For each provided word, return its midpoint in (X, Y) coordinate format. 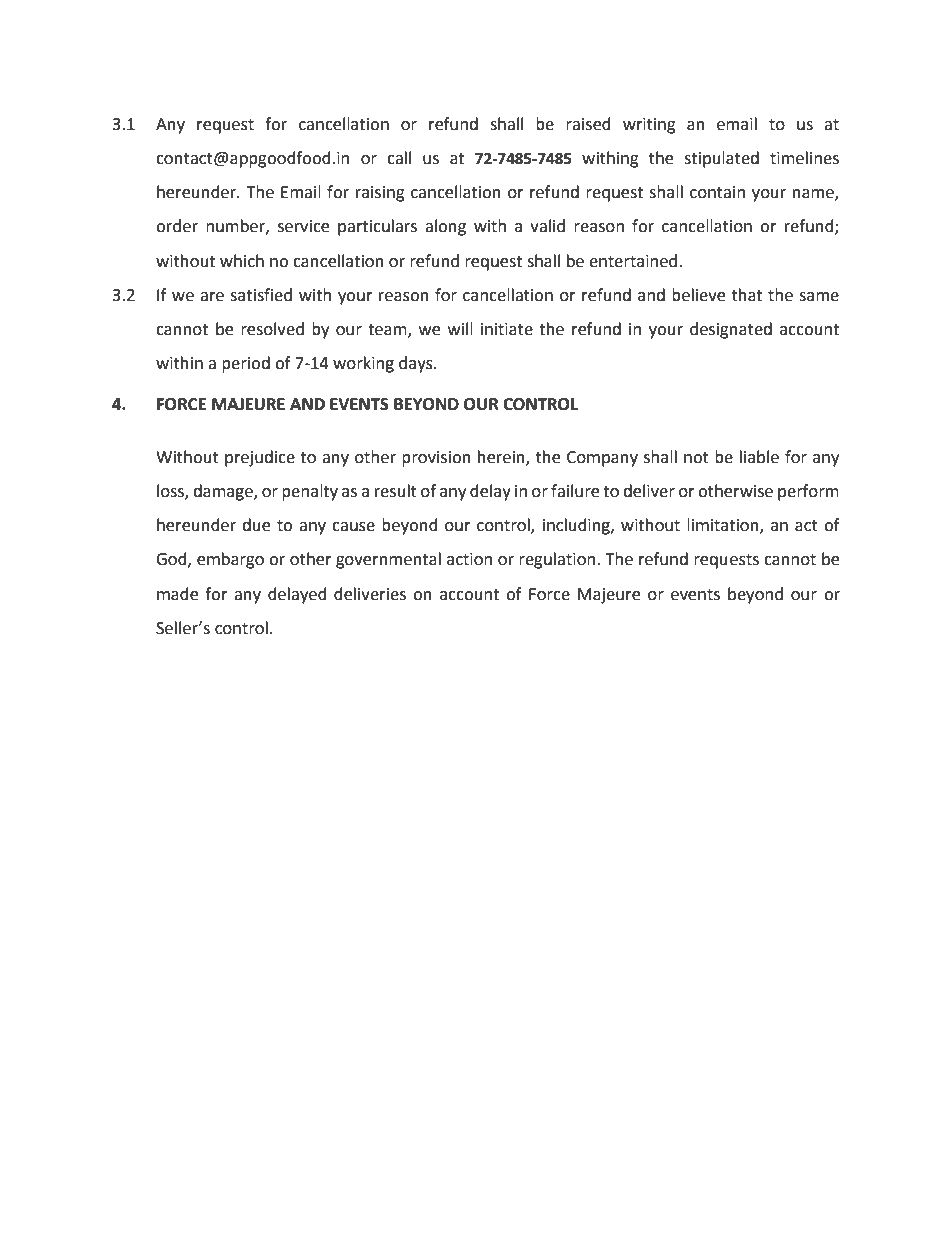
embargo (230, 560)
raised (588, 124)
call (399, 158)
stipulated (721, 159)
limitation (724, 526)
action (469, 559)
